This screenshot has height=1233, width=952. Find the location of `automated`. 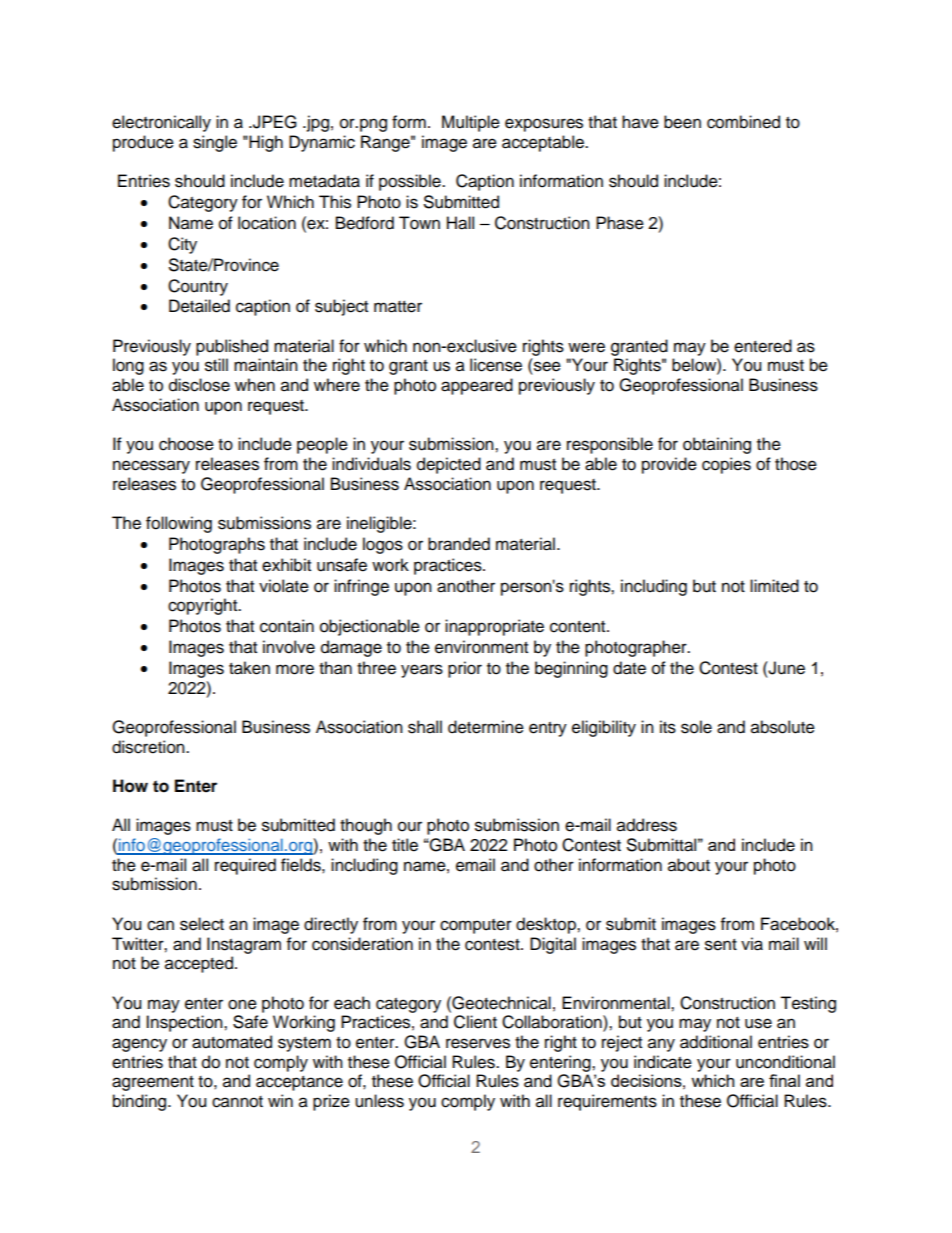

automated is located at coordinates (232, 1042).
